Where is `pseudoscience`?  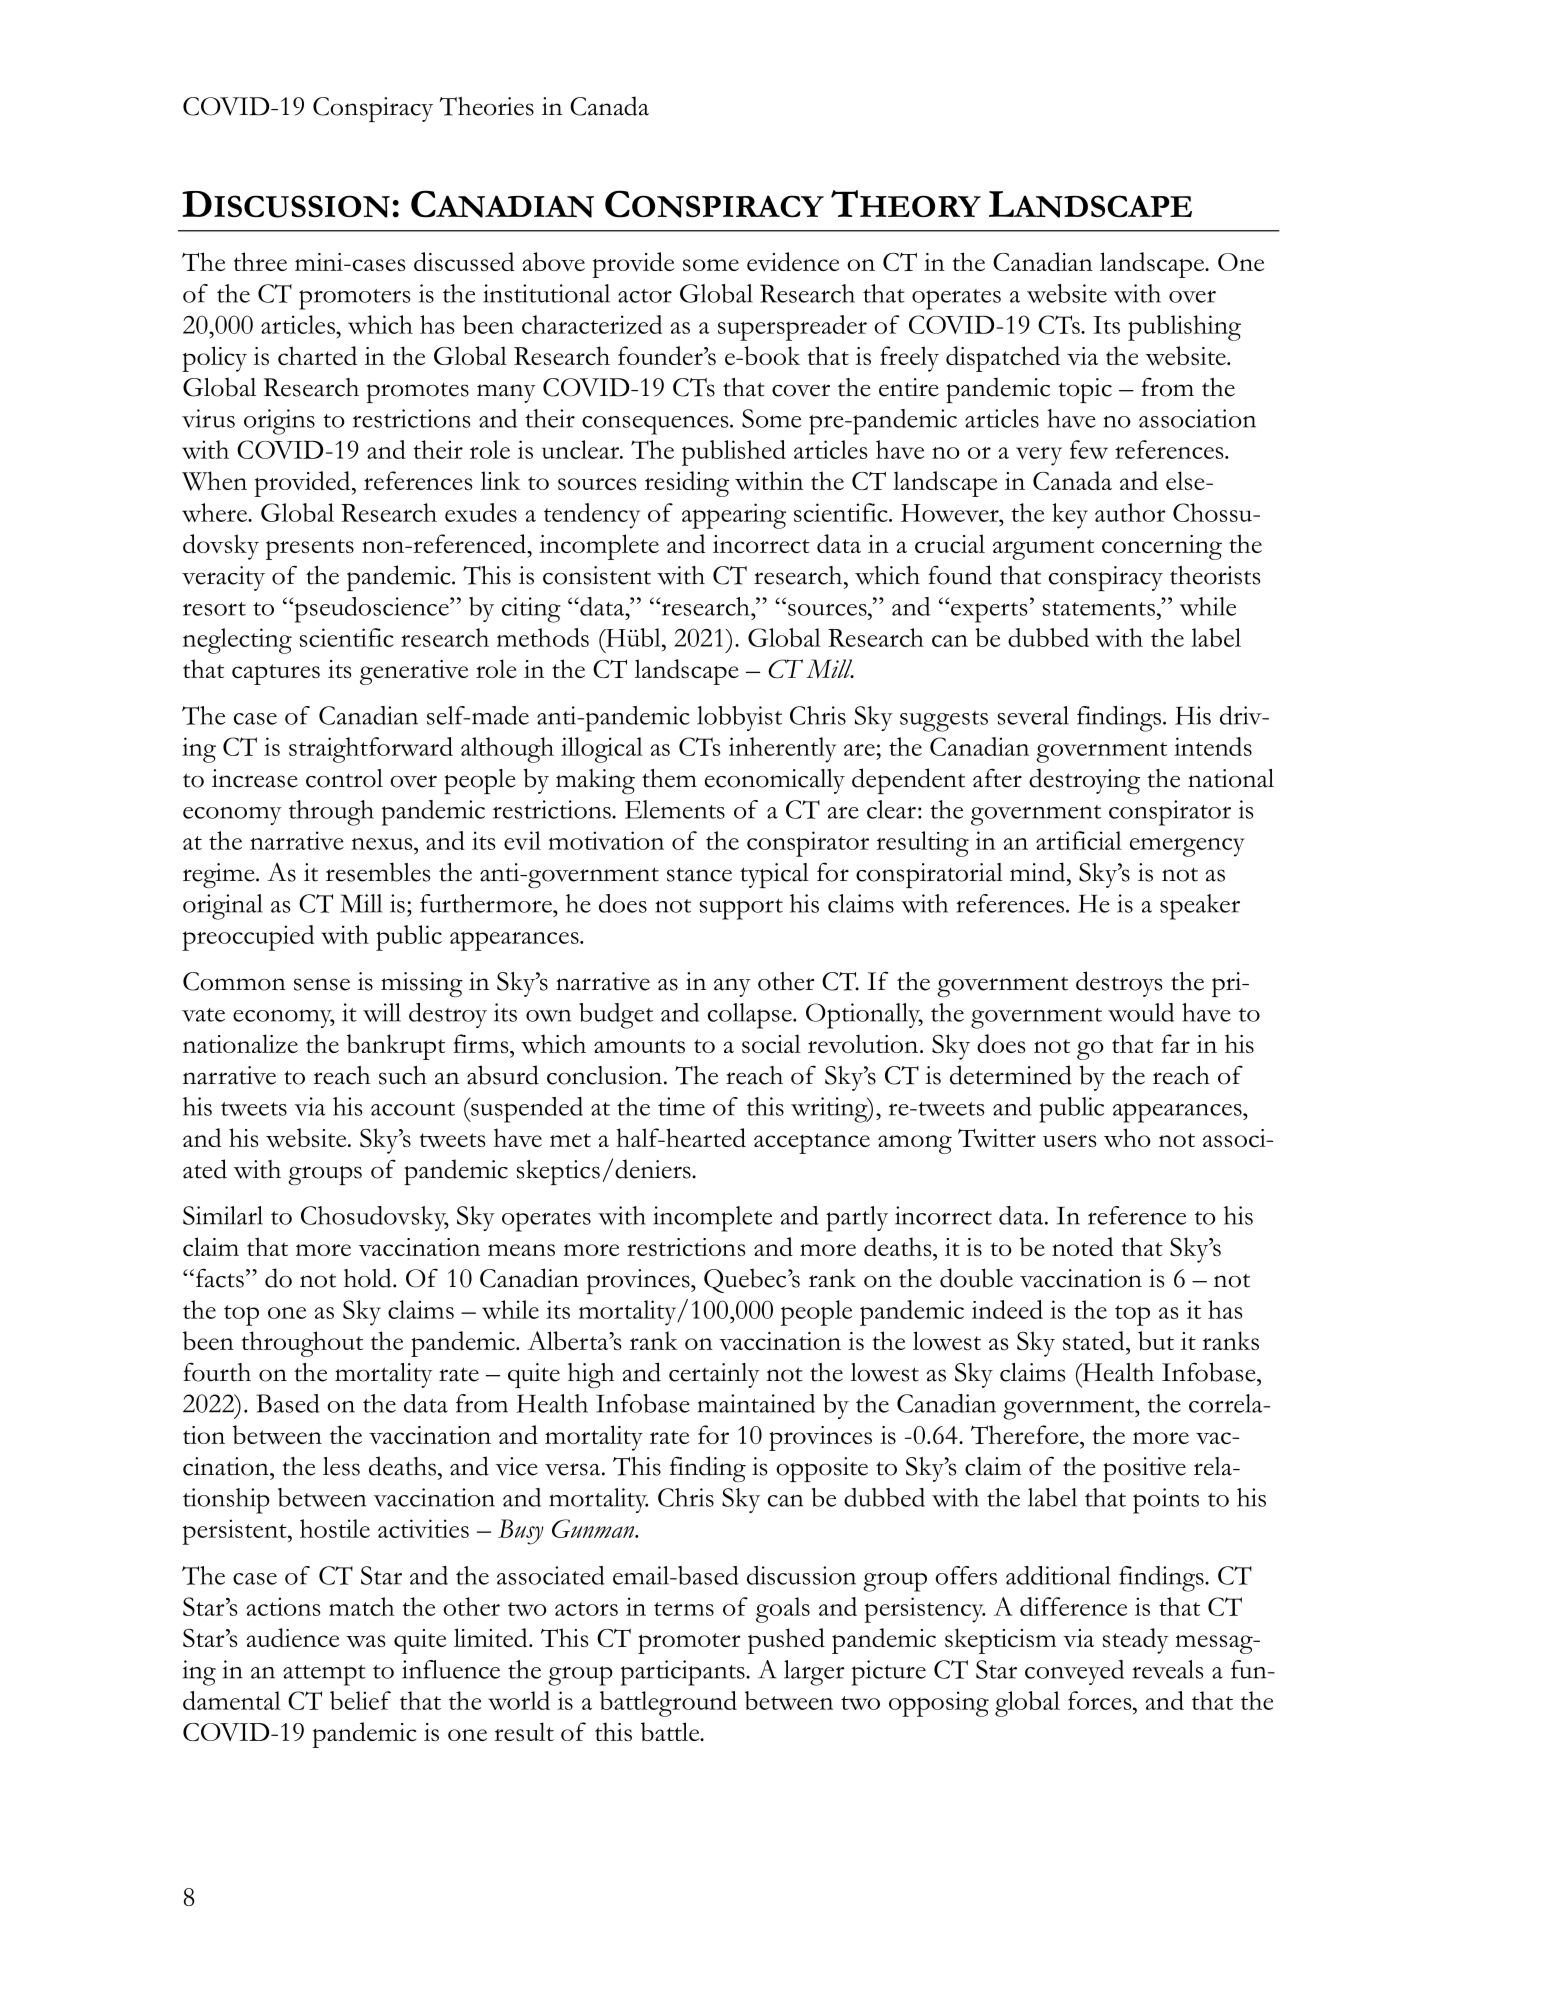
pseudoscience is located at coordinates (371, 610).
